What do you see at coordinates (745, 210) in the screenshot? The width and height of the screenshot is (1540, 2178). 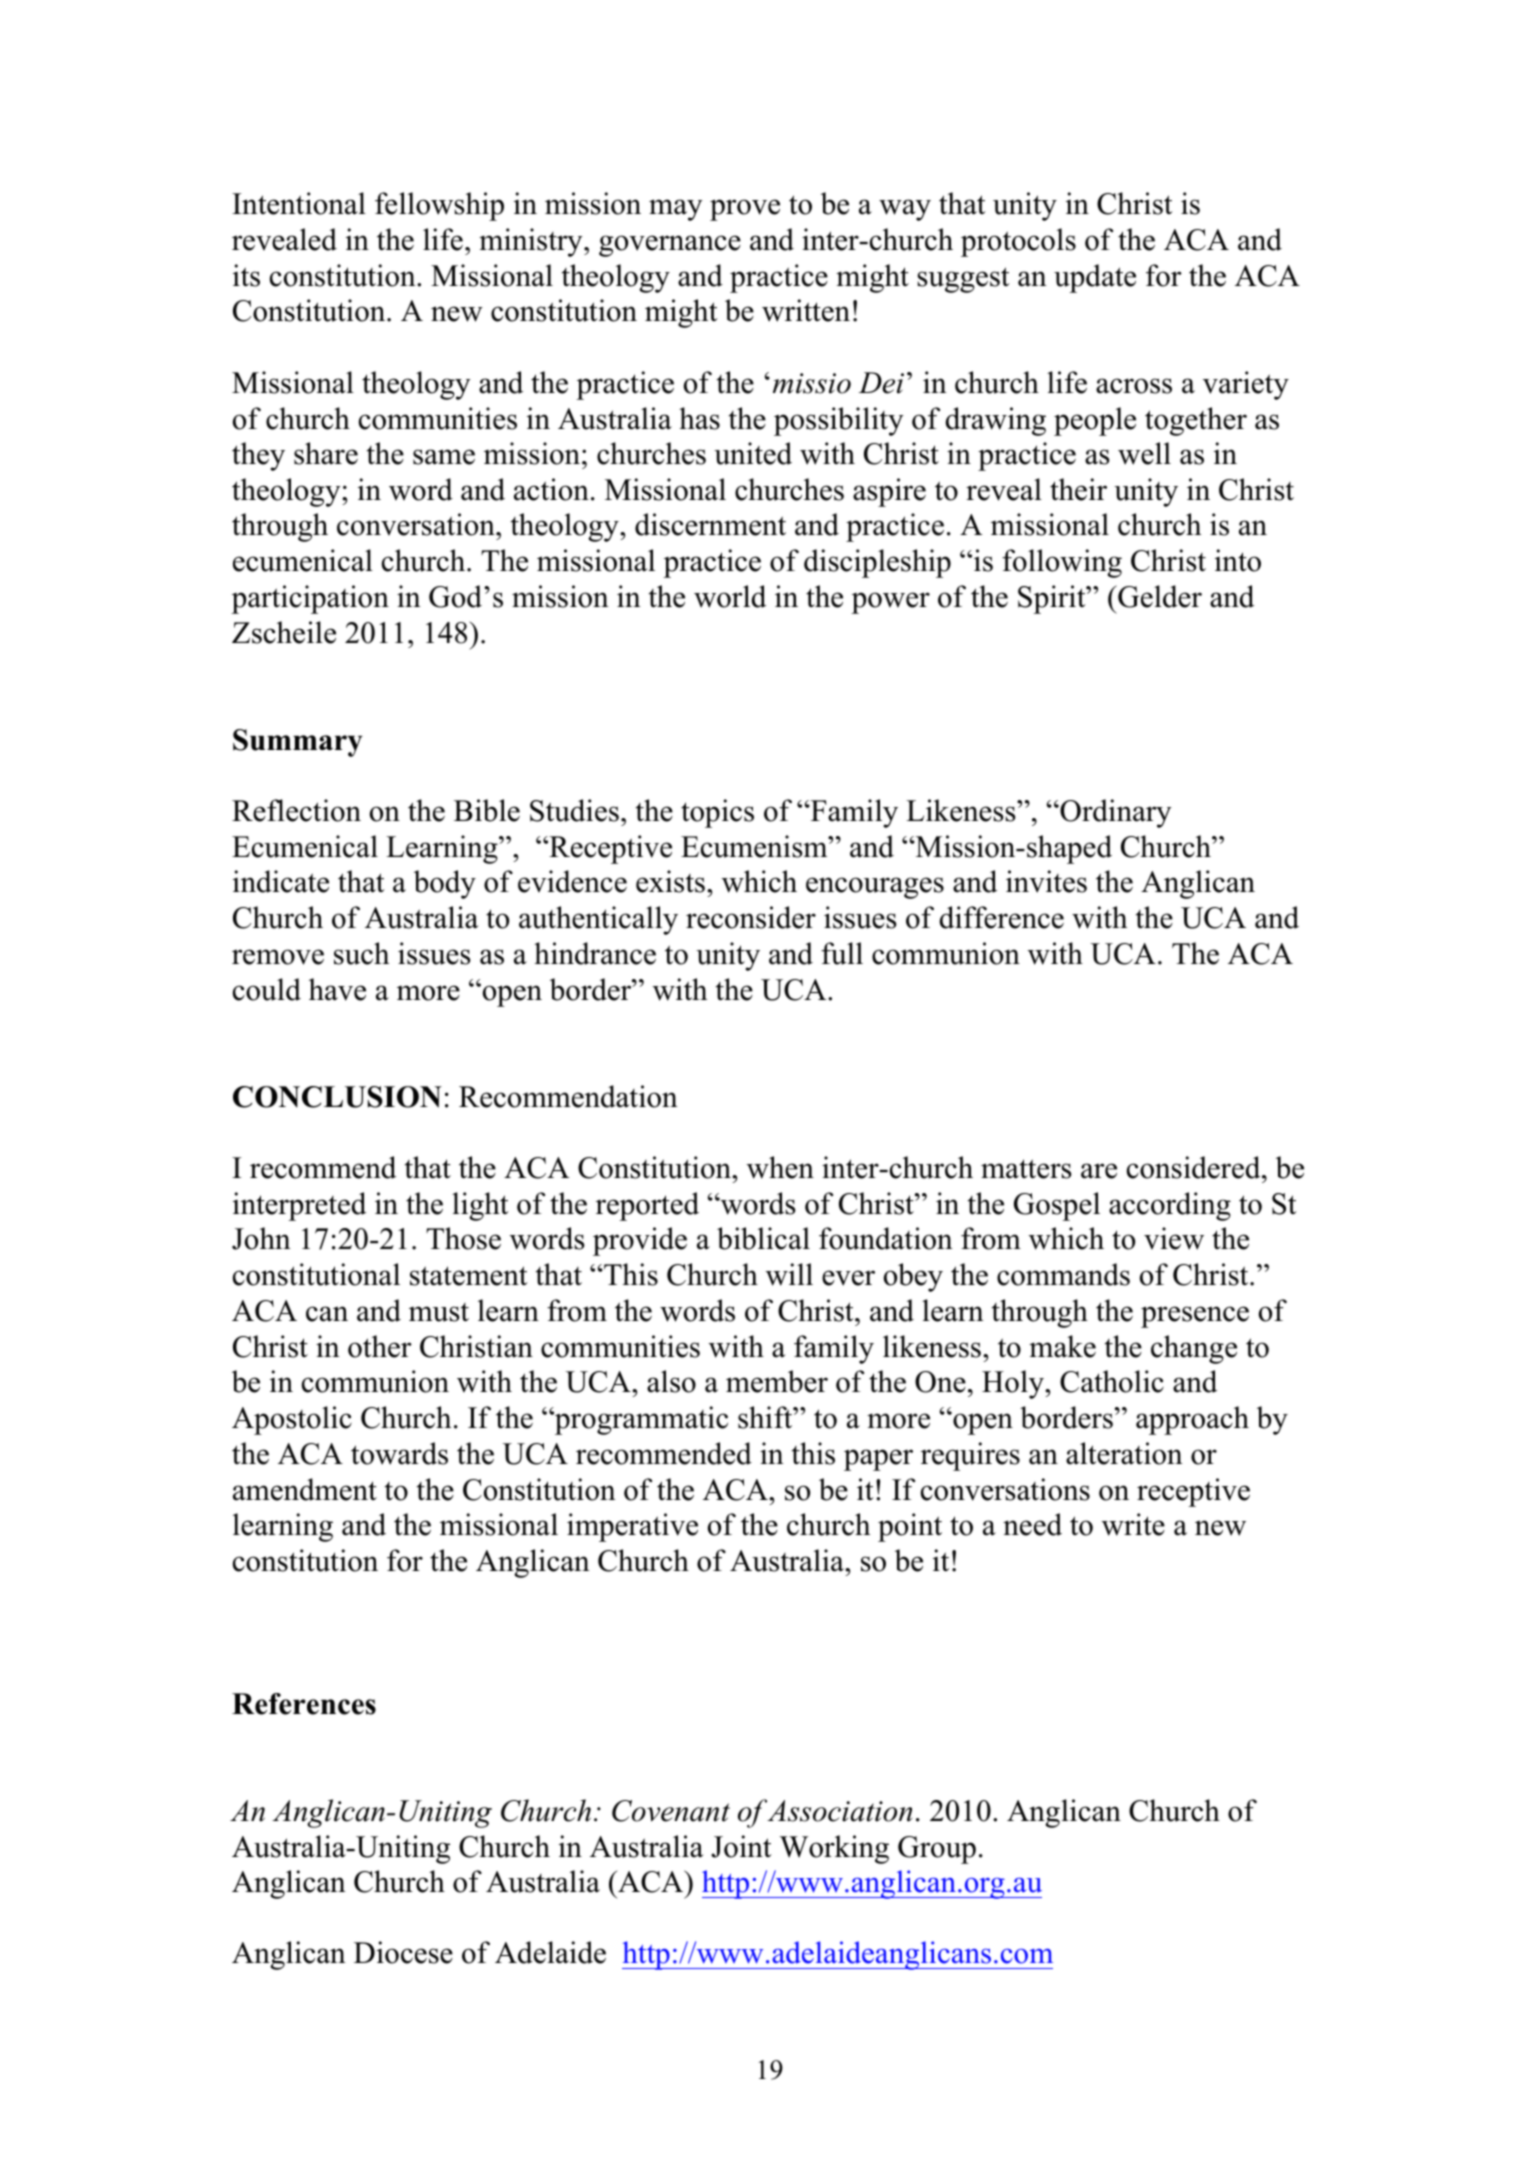 I see `prove` at bounding box center [745, 210].
